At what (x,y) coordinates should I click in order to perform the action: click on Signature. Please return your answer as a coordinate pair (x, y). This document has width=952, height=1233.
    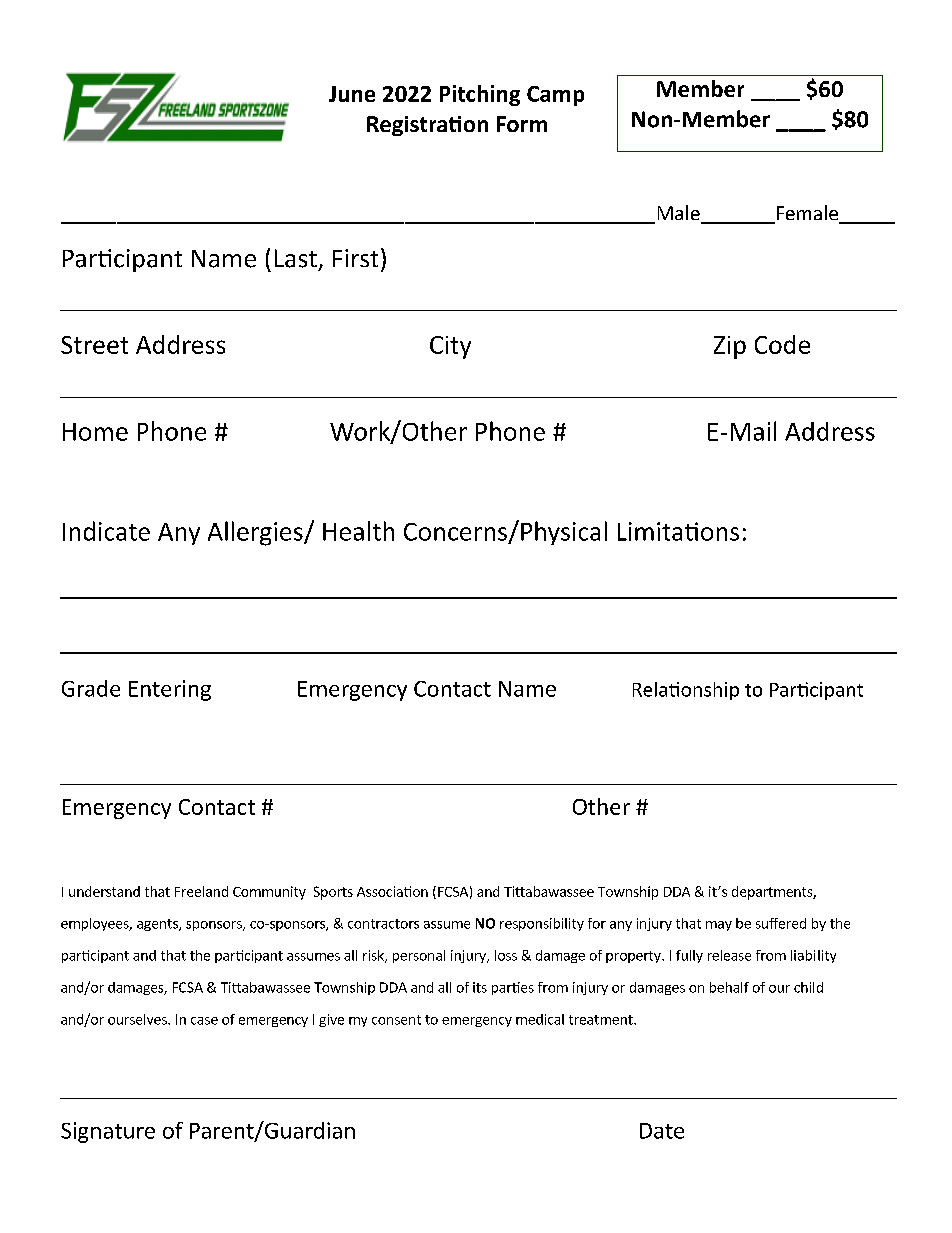
    Looking at the image, I should click on (108, 1132).
